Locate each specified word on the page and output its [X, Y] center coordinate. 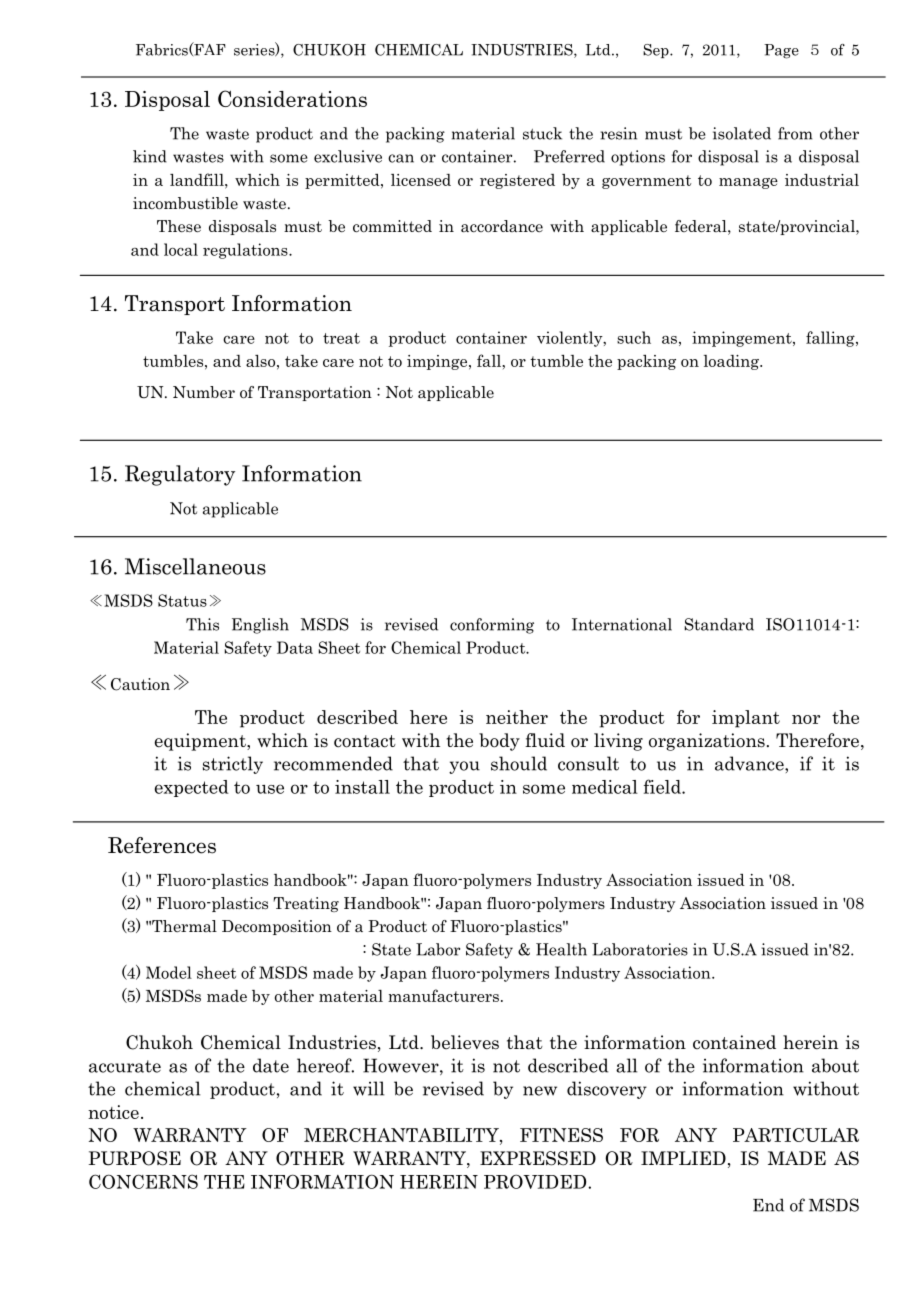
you [464, 767]
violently [571, 339]
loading [732, 362]
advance [750, 763]
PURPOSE [135, 1158]
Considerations [292, 98]
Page [781, 51]
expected [192, 788]
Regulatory [180, 475]
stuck [542, 133]
